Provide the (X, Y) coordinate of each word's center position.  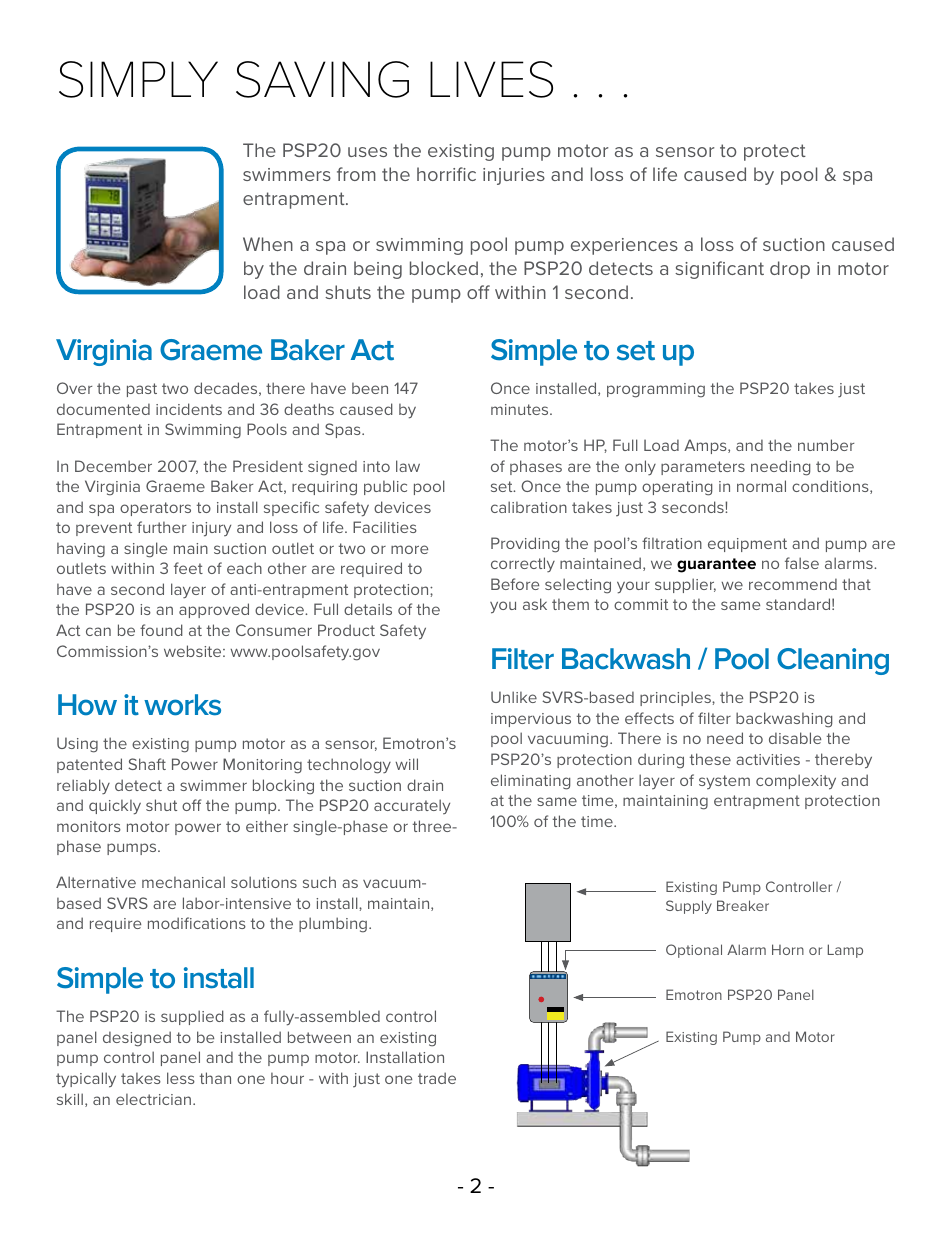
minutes (521, 409)
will (406, 764)
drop (790, 270)
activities (768, 759)
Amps (706, 446)
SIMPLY (138, 79)
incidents (189, 409)
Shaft (147, 764)
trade (437, 1078)
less (181, 1078)
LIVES (491, 79)
